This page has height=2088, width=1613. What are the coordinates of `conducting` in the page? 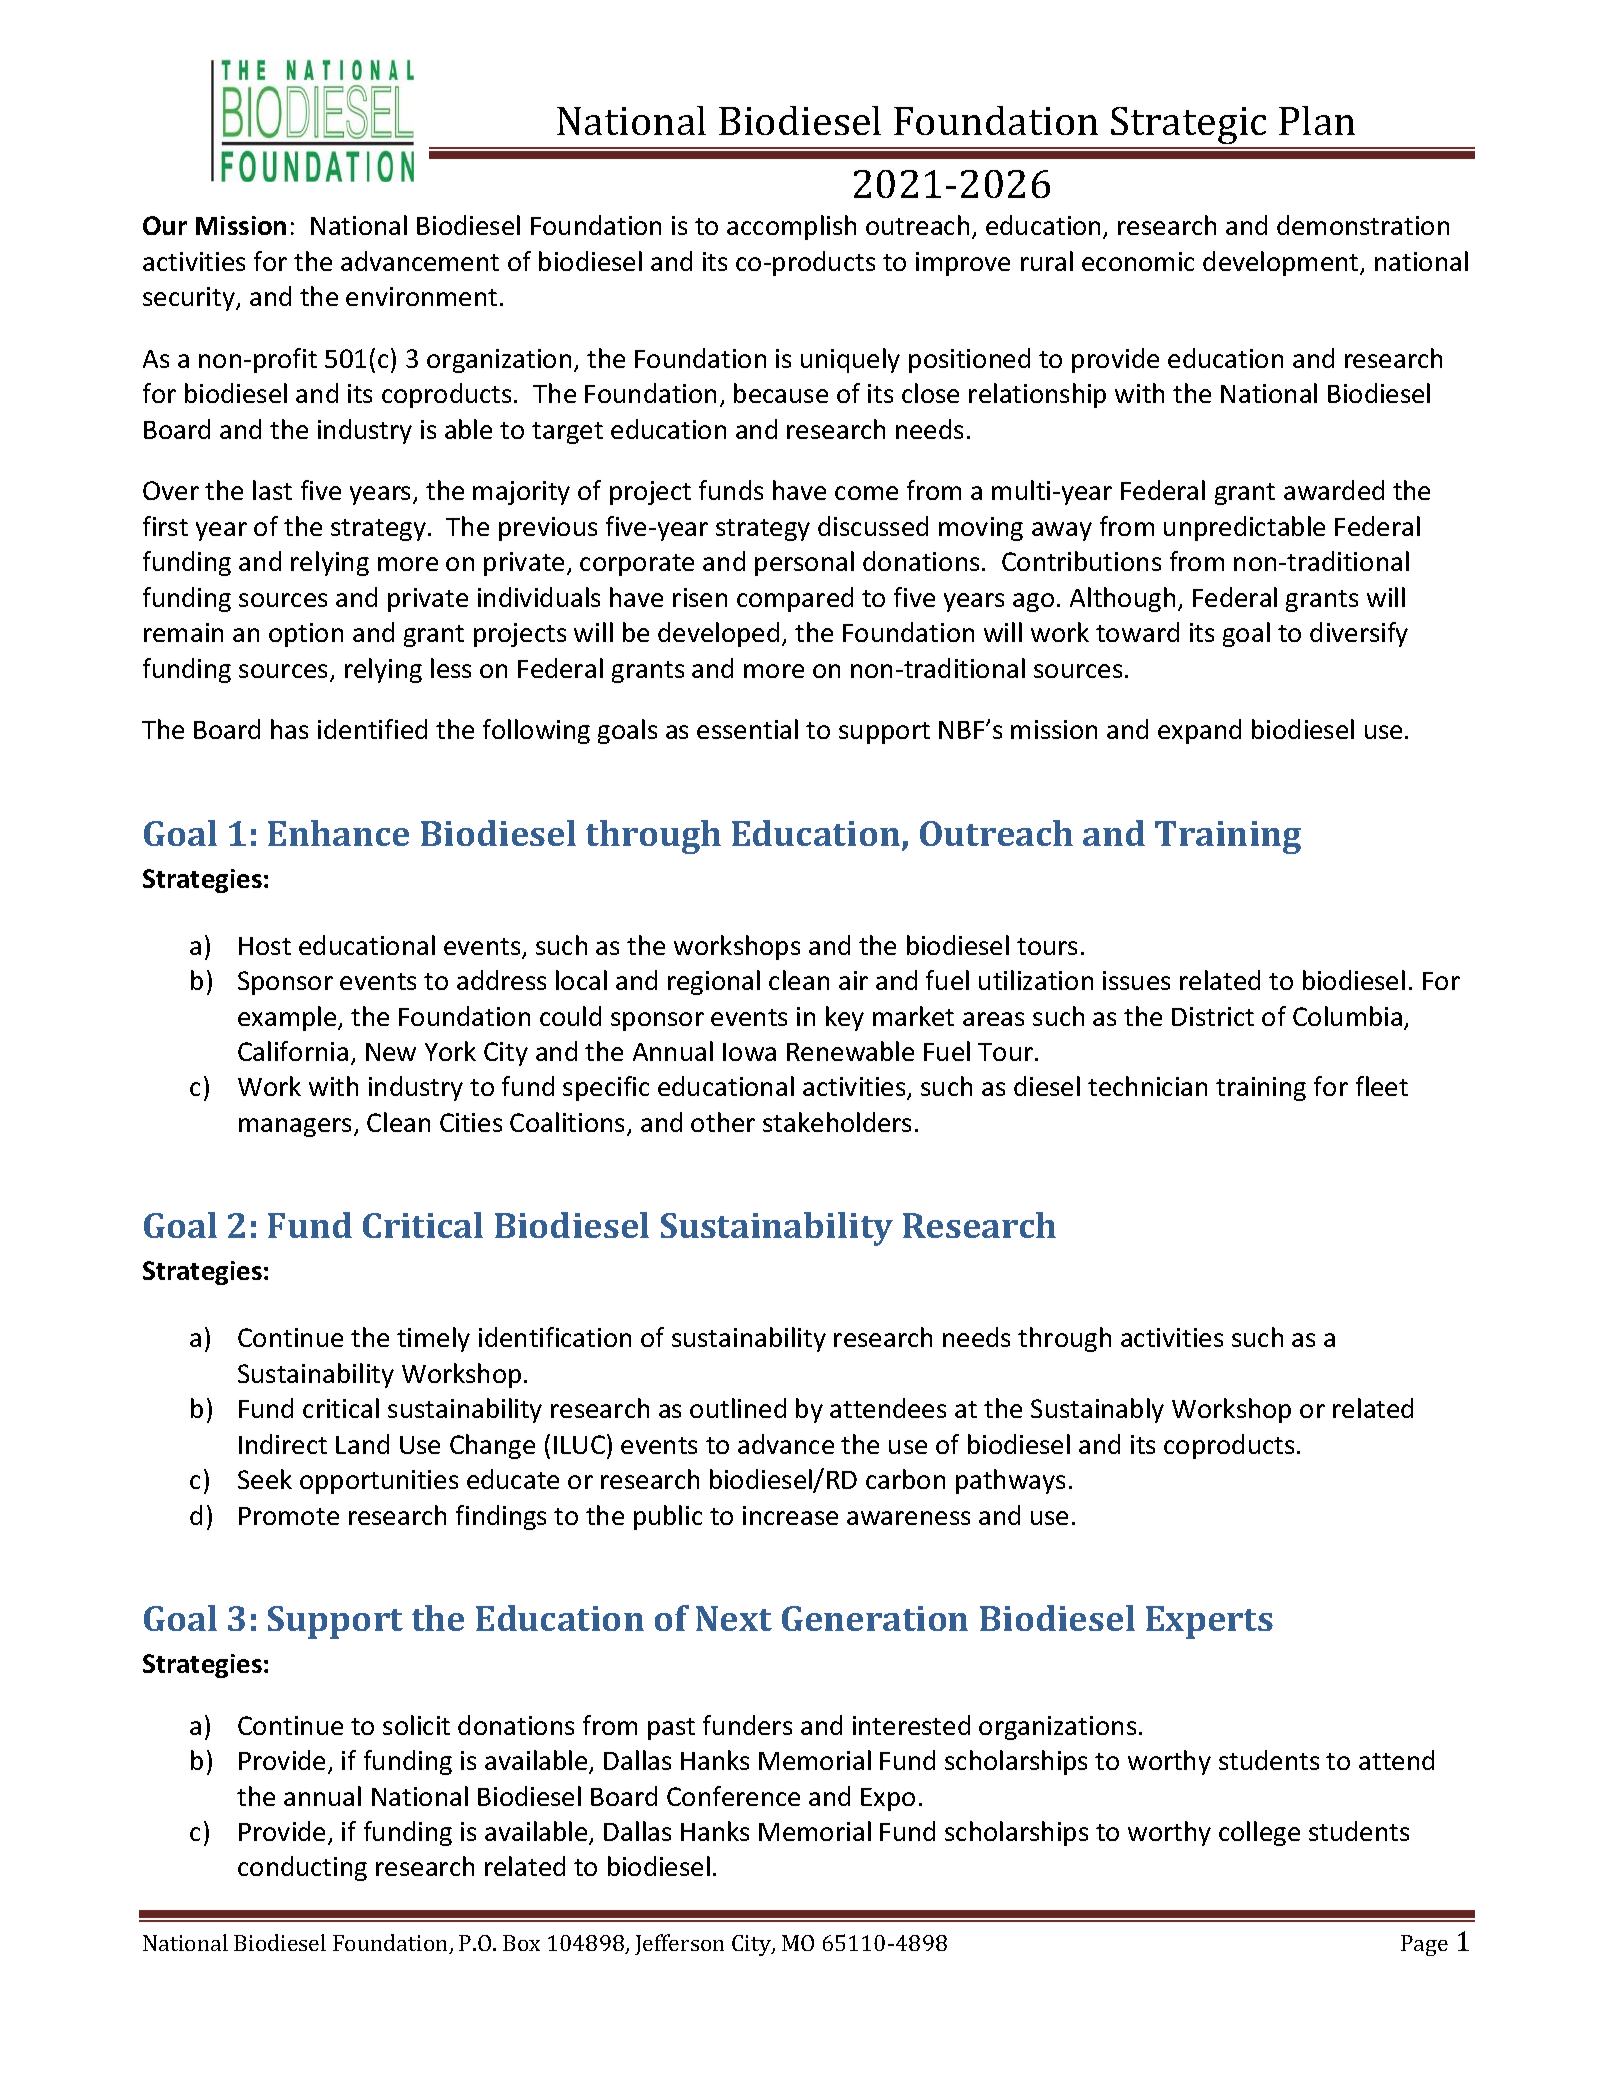 It's located at (302, 1868).
